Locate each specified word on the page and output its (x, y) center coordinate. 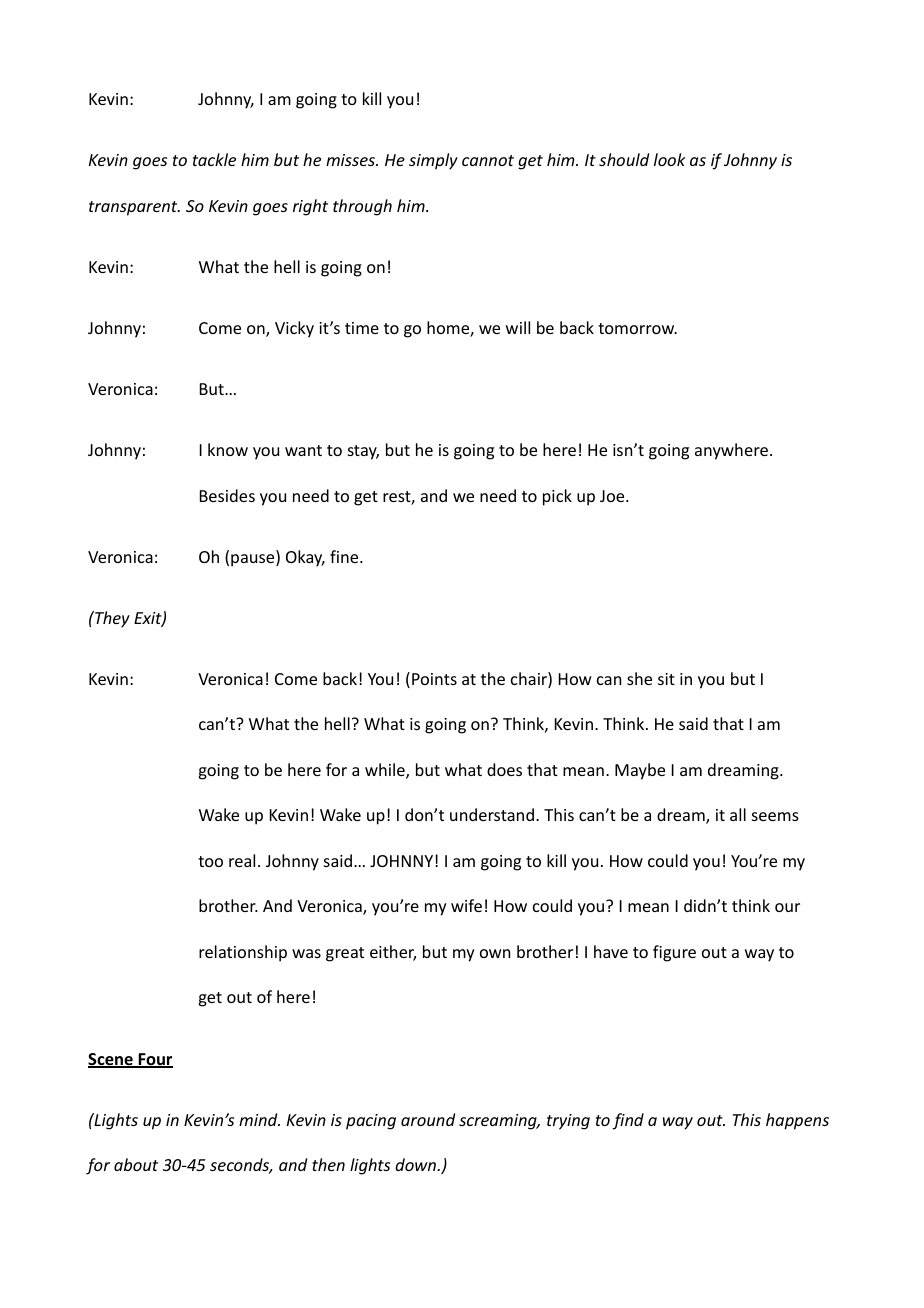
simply (433, 161)
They (111, 619)
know (228, 449)
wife (466, 905)
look (669, 159)
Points (434, 679)
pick (557, 497)
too (210, 861)
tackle (214, 159)
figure (674, 953)
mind (259, 1119)
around (428, 1119)
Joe (613, 496)
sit (666, 679)
